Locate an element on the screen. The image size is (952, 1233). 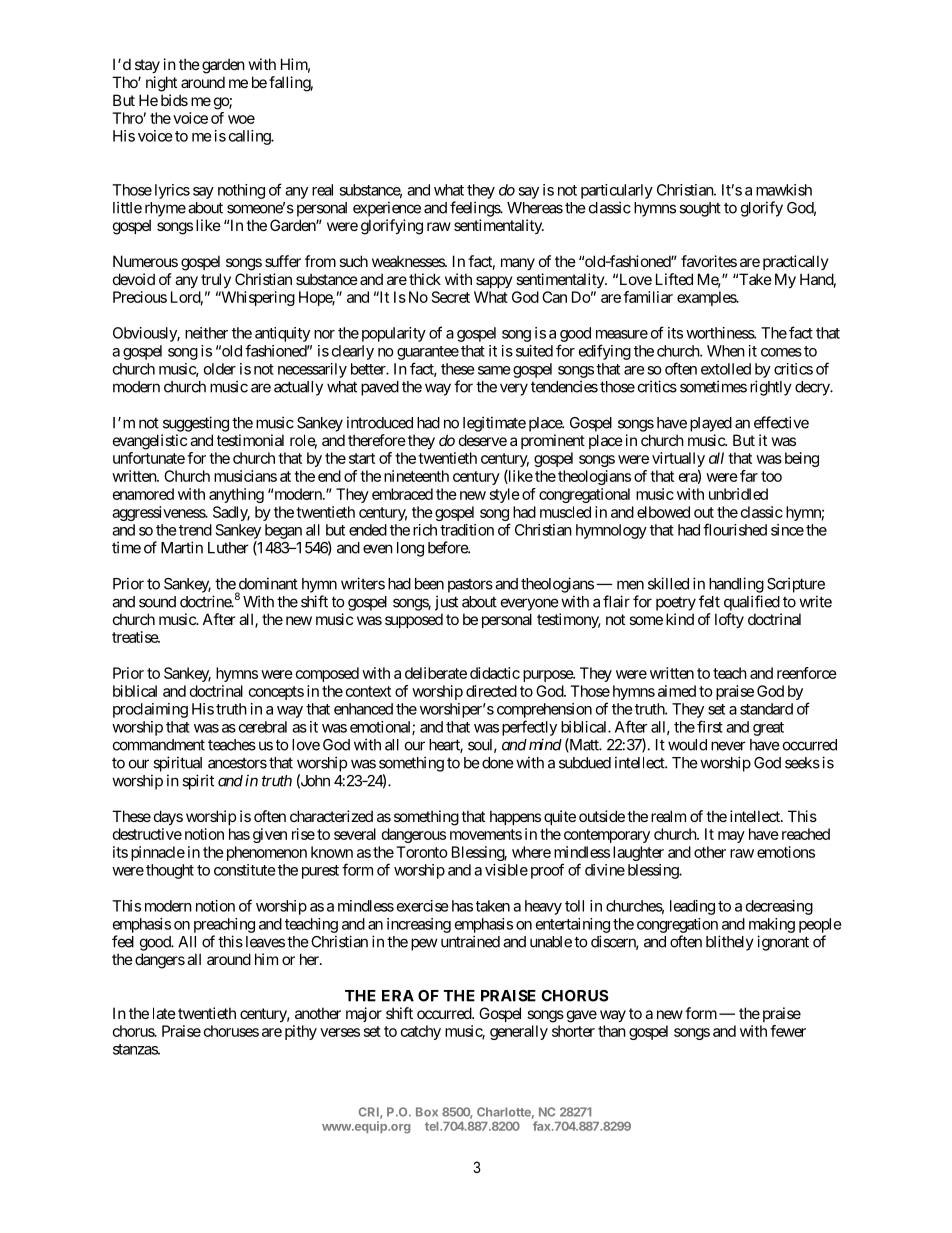
fewer is located at coordinates (788, 1031).
